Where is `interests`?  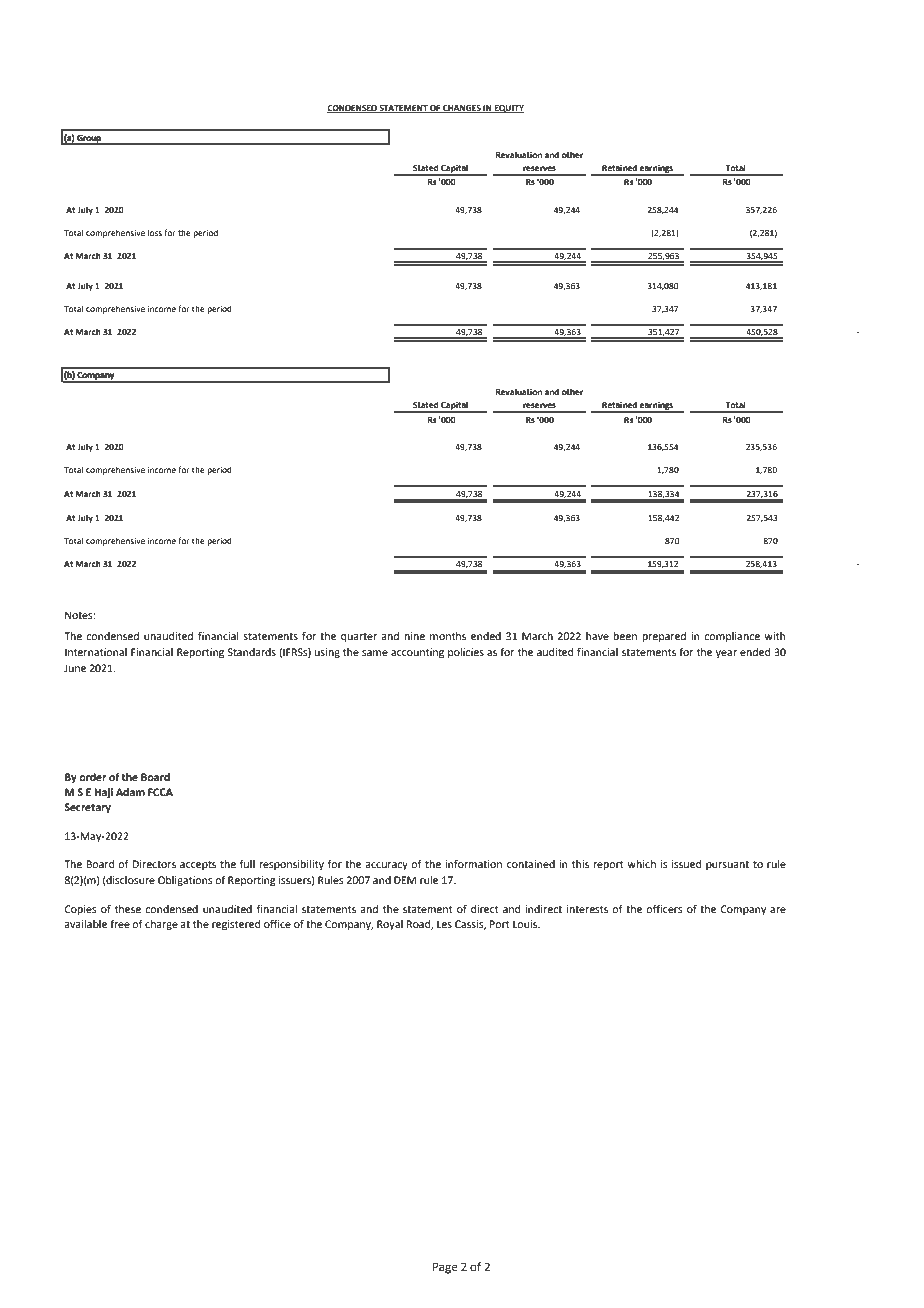 interests is located at coordinates (587, 909).
